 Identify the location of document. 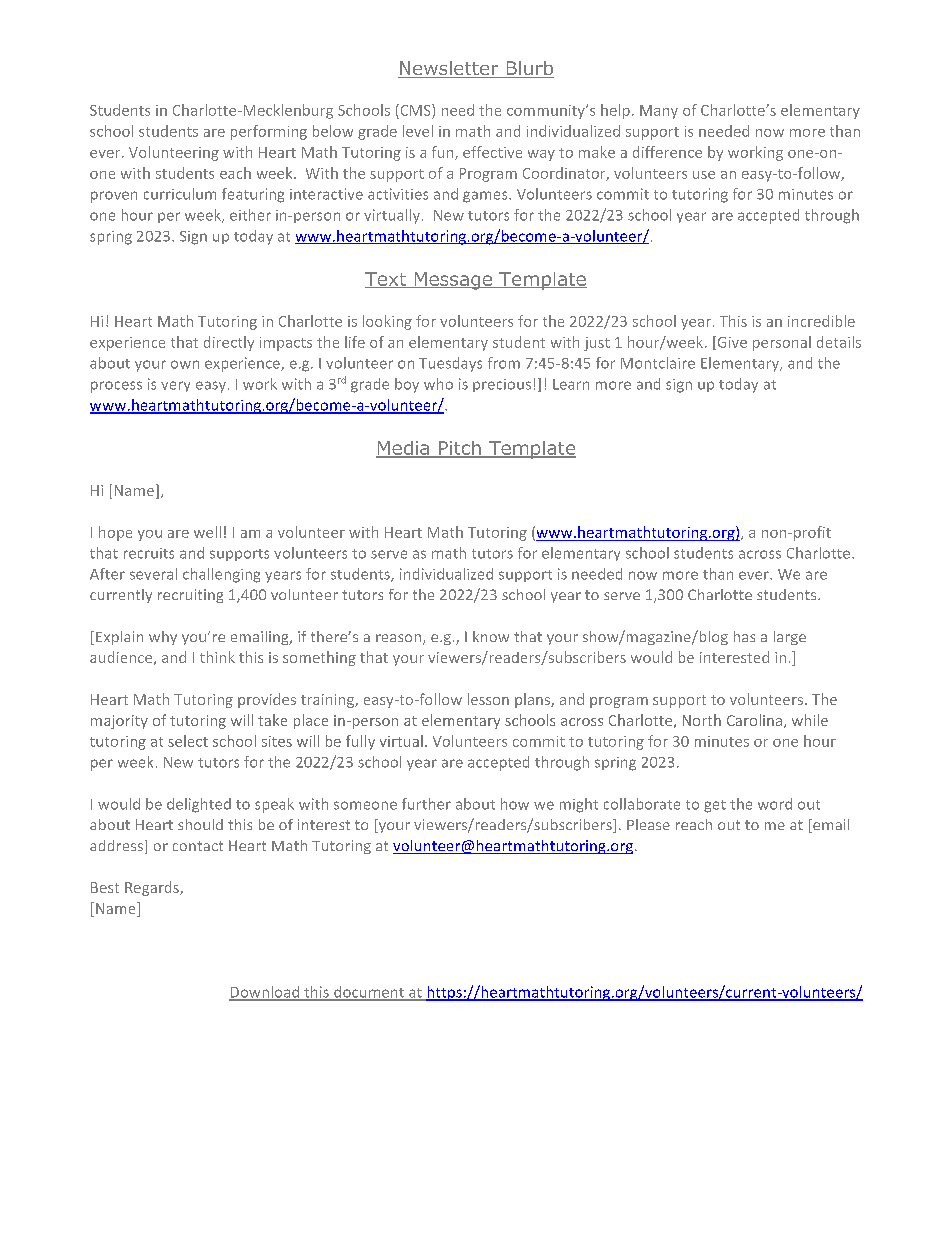
(369, 993).
